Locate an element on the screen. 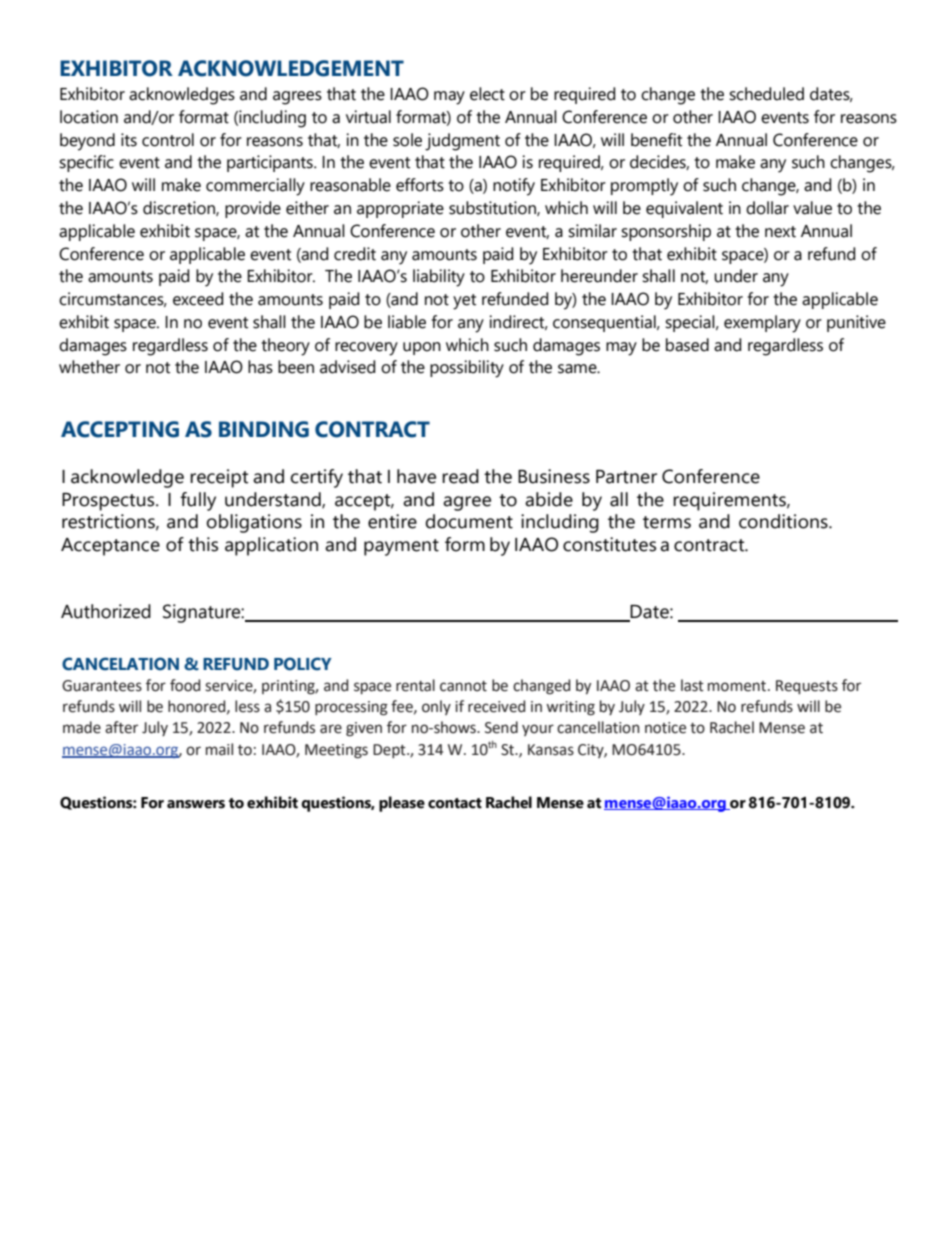  elect is located at coordinates (487, 94).
